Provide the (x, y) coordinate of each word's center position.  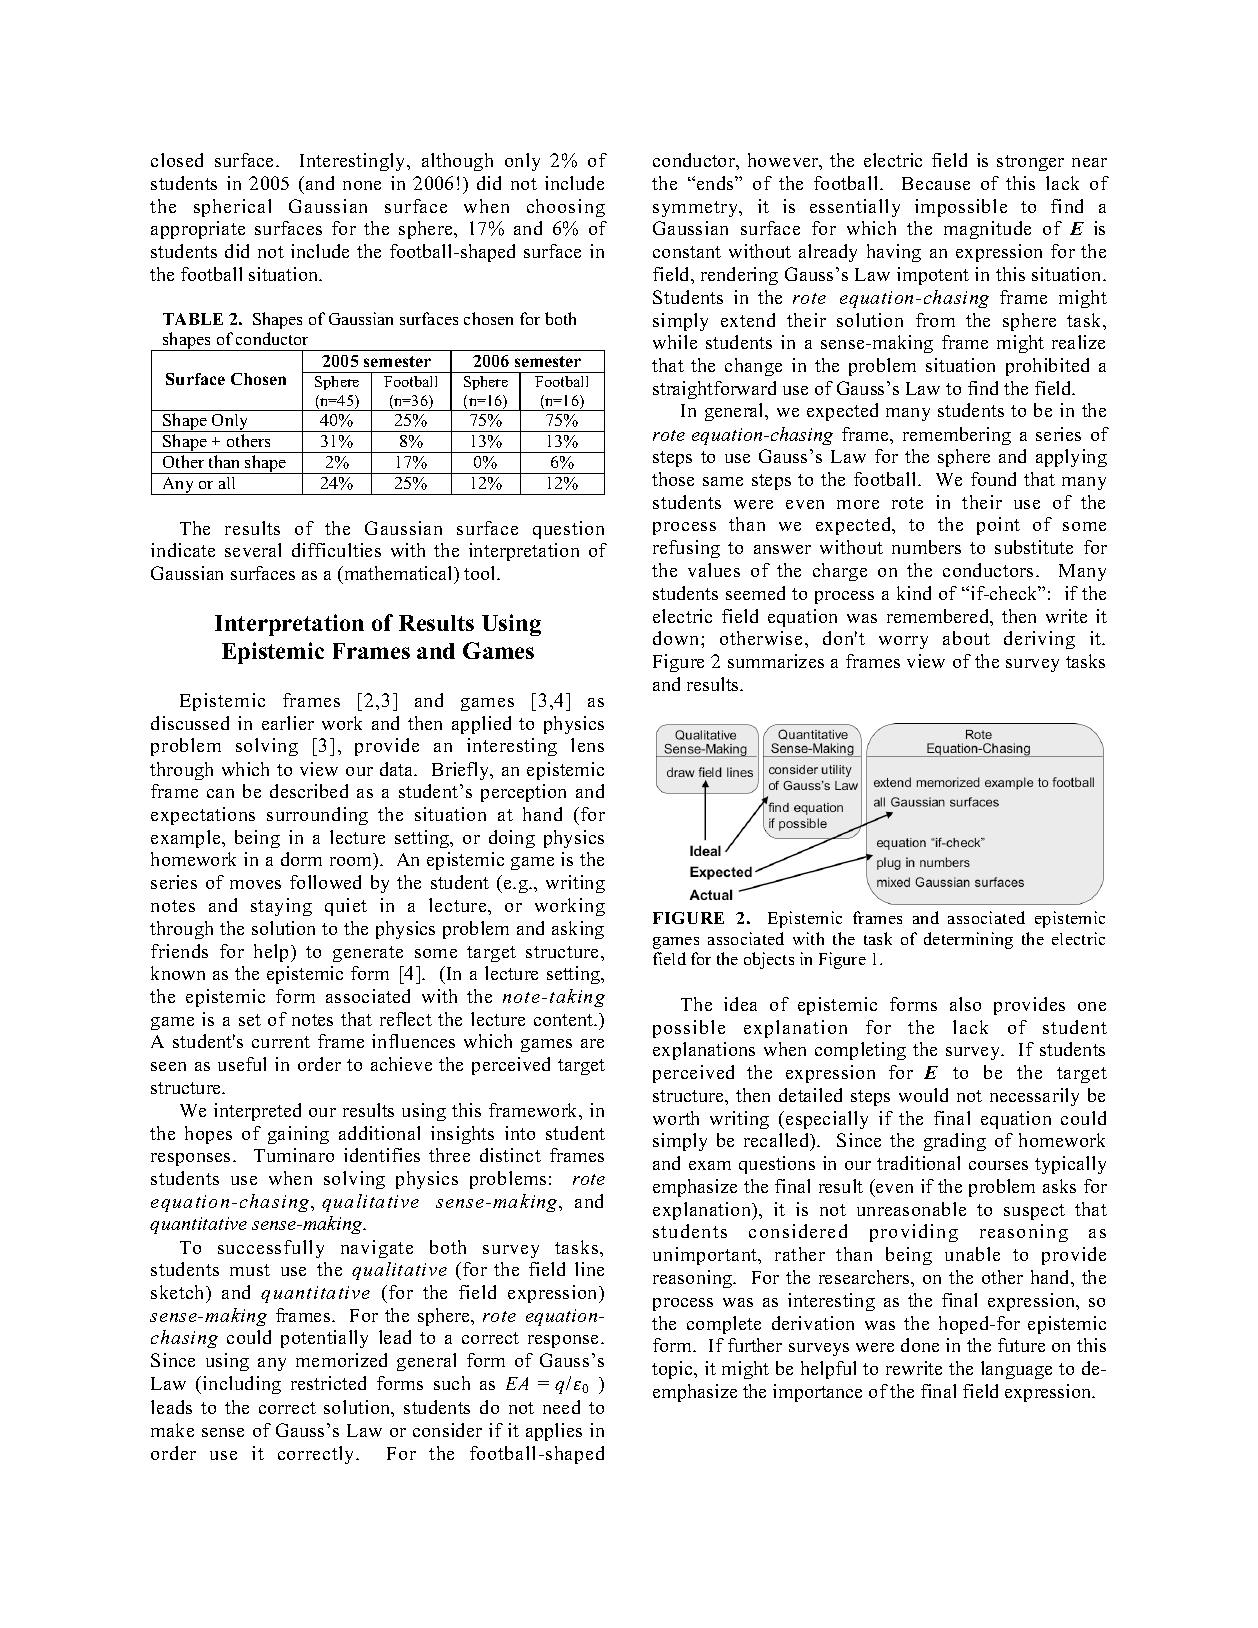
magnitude (987, 230)
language (1016, 1370)
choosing (566, 208)
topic (673, 1370)
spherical (232, 208)
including (242, 1385)
